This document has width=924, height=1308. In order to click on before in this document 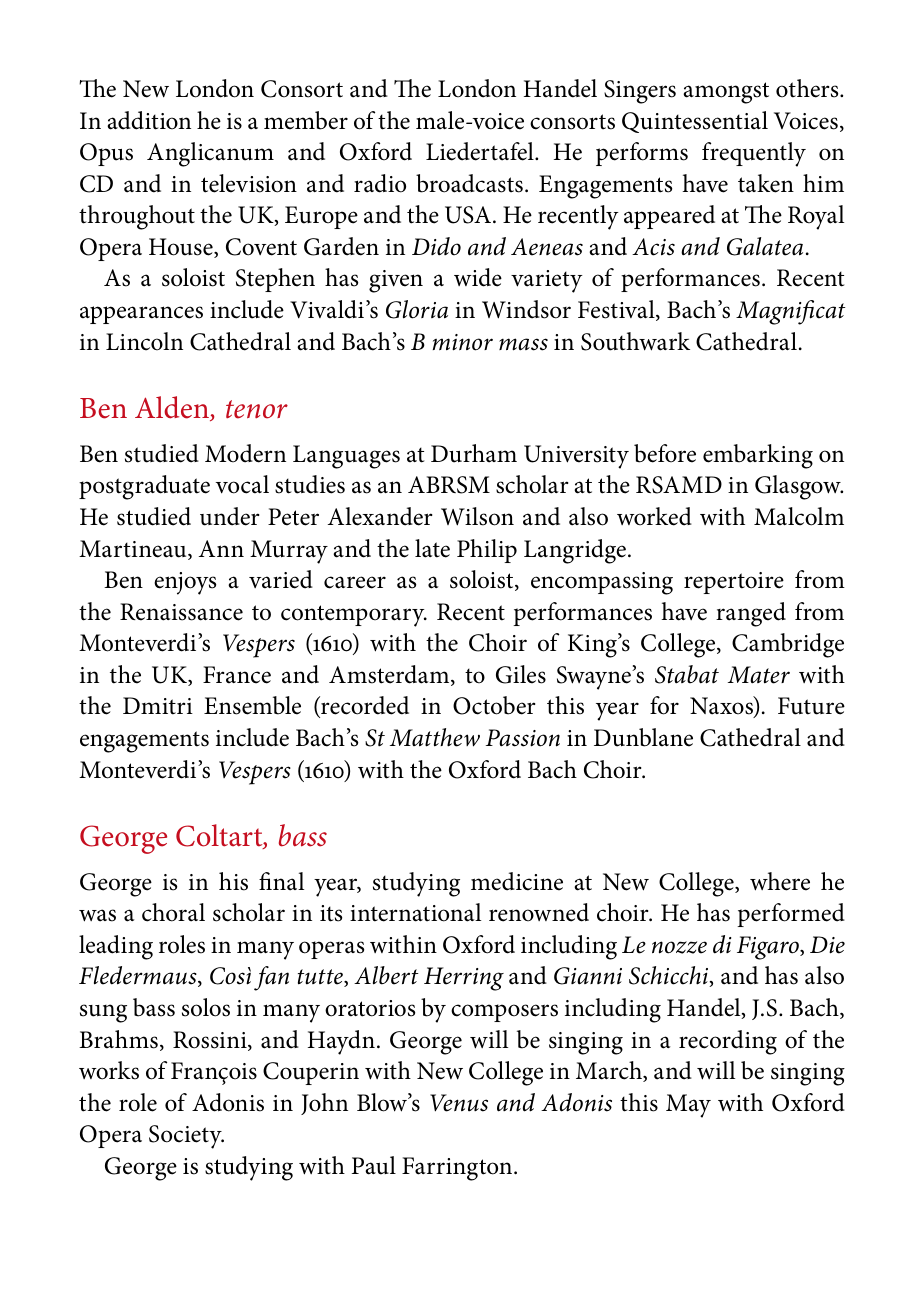, I will do `click(665, 453)`.
